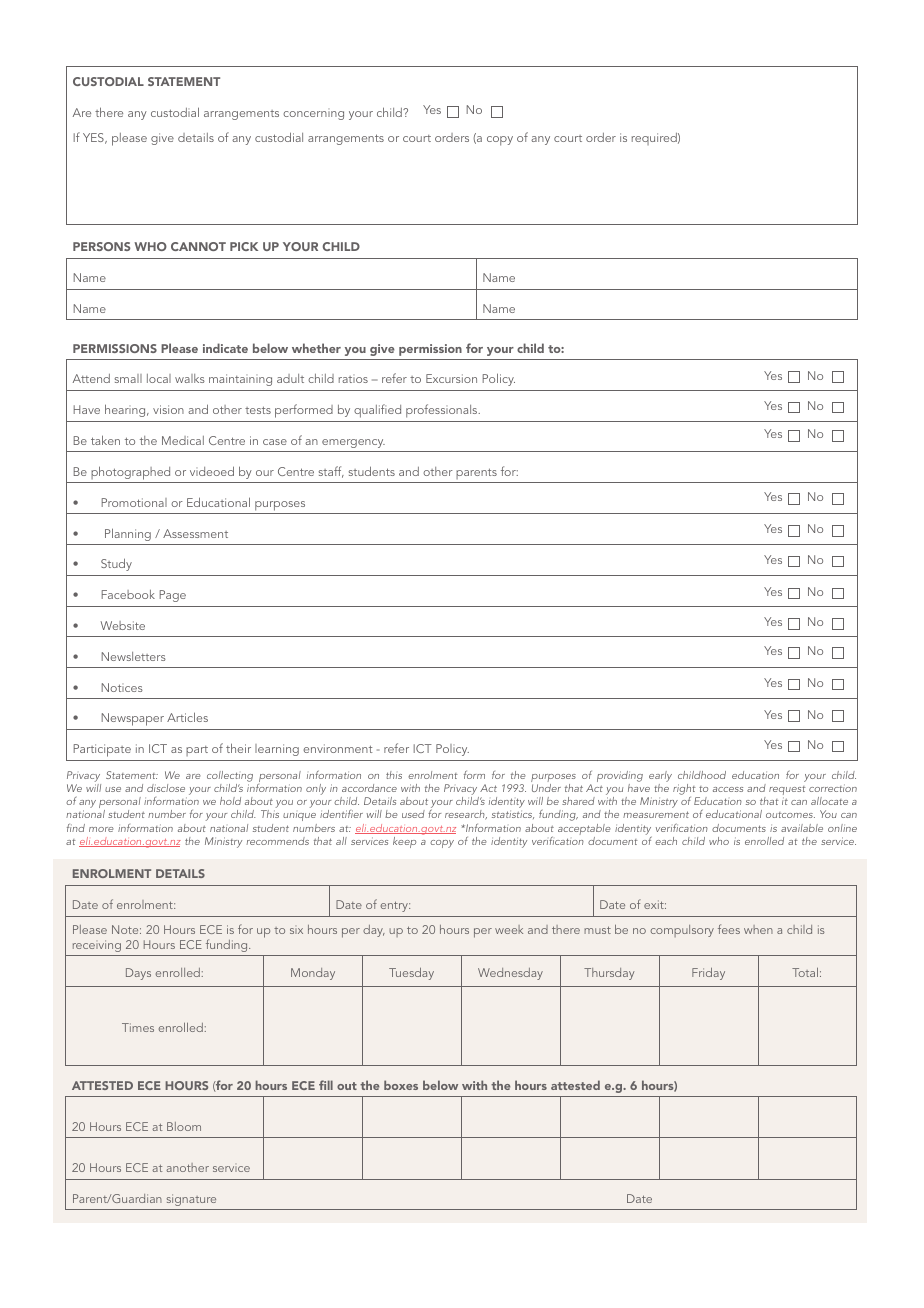 The height and width of the page is (1308, 924). Describe the element at coordinates (401, 1085) in the page. I see `boxes` at that location.
